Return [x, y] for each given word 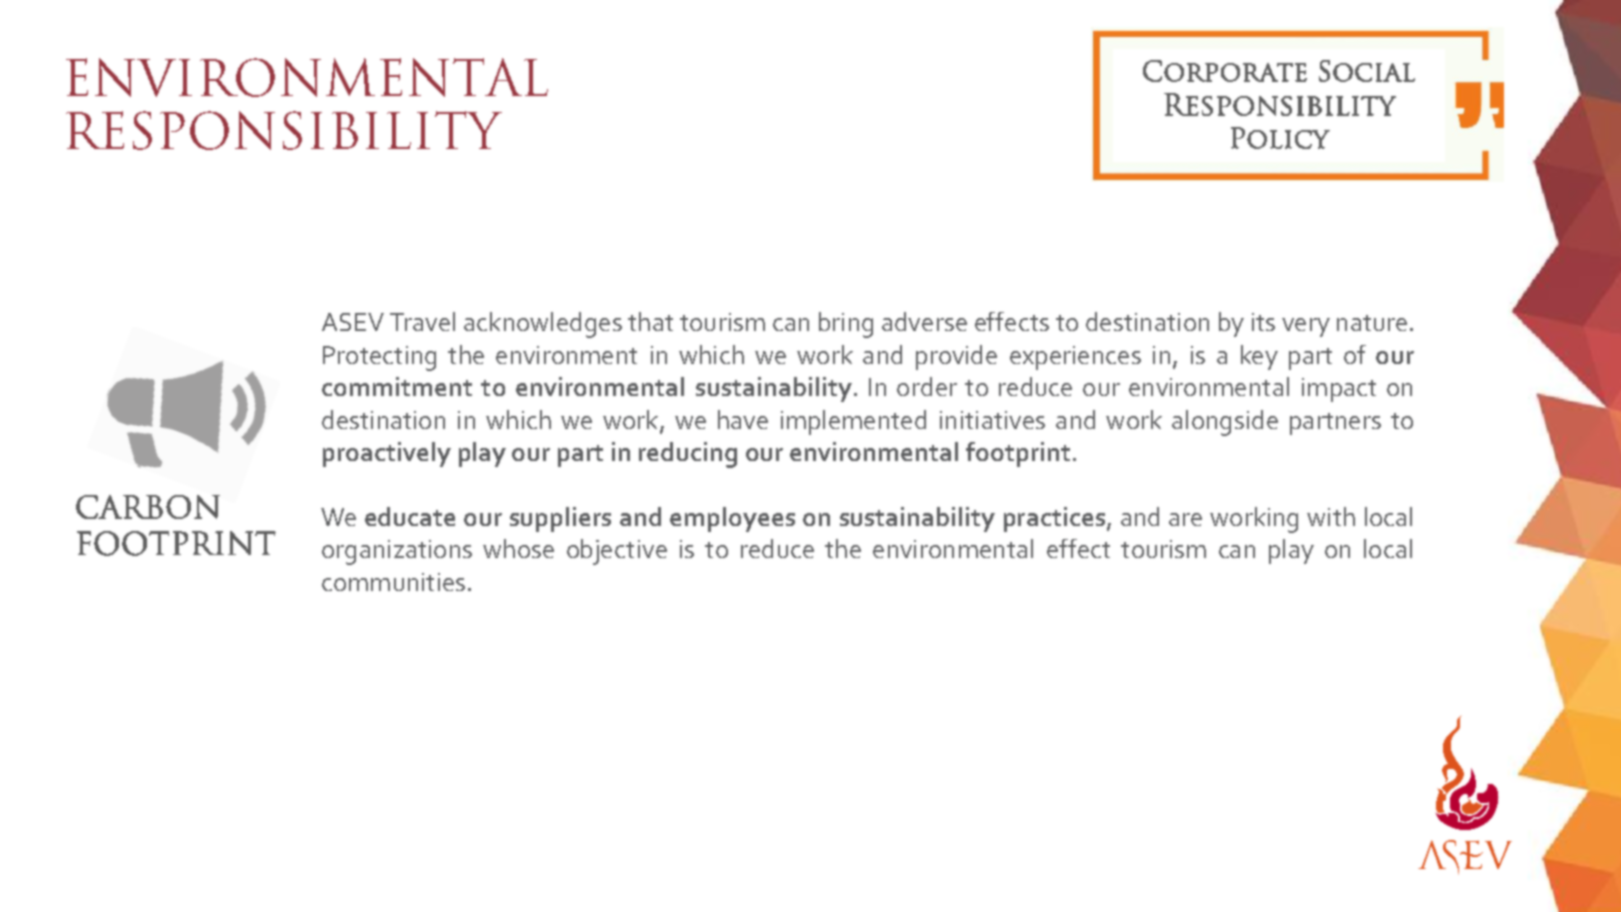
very [1306, 327]
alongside [1225, 423]
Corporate [1225, 71]
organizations [397, 552]
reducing [688, 455]
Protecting [379, 358]
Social [1367, 71]
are [1185, 519]
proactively [387, 454]
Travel [422, 321]
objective [617, 552]
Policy [1280, 138]
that [650, 321]
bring [846, 325]
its [1263, 322]
